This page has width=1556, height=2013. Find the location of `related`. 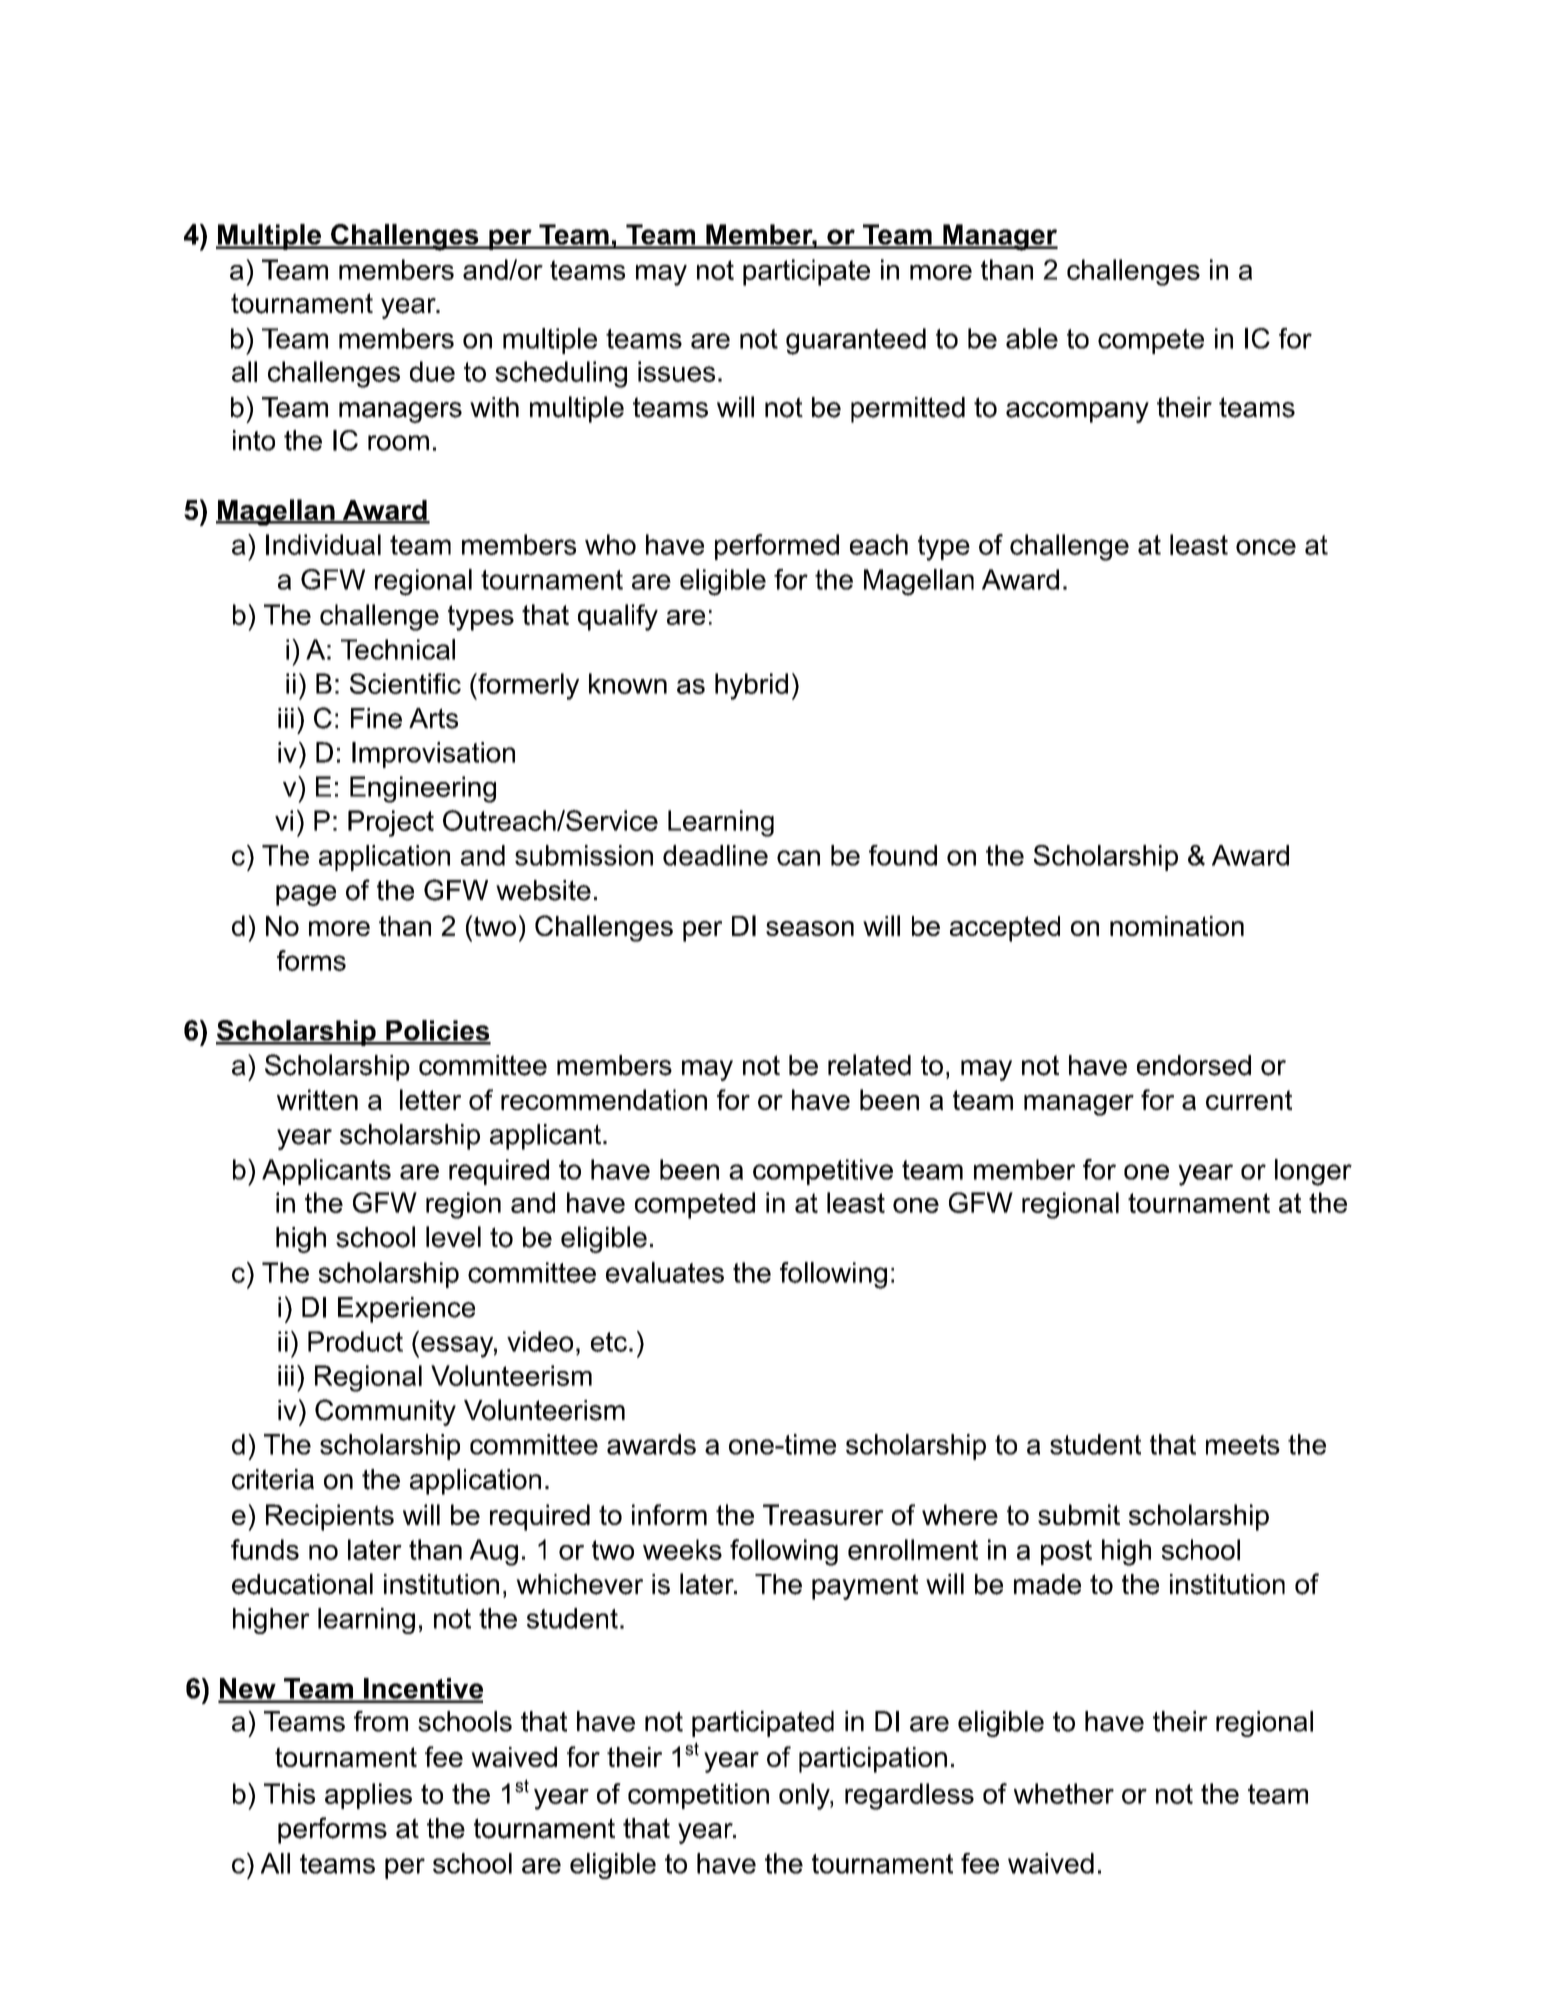

related is located at coordinates (869, 1065).
